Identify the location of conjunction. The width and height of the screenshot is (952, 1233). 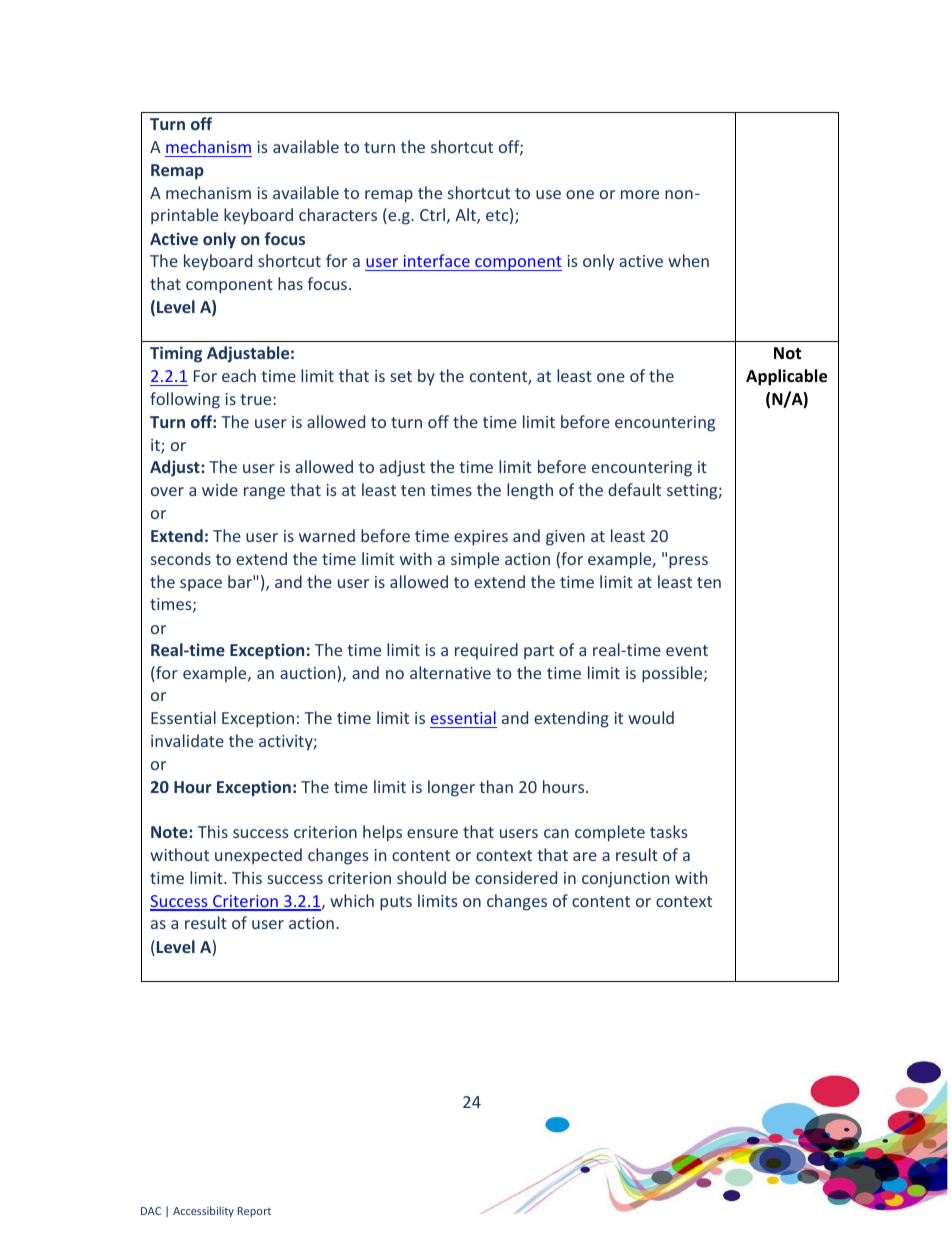
(625, 880).
